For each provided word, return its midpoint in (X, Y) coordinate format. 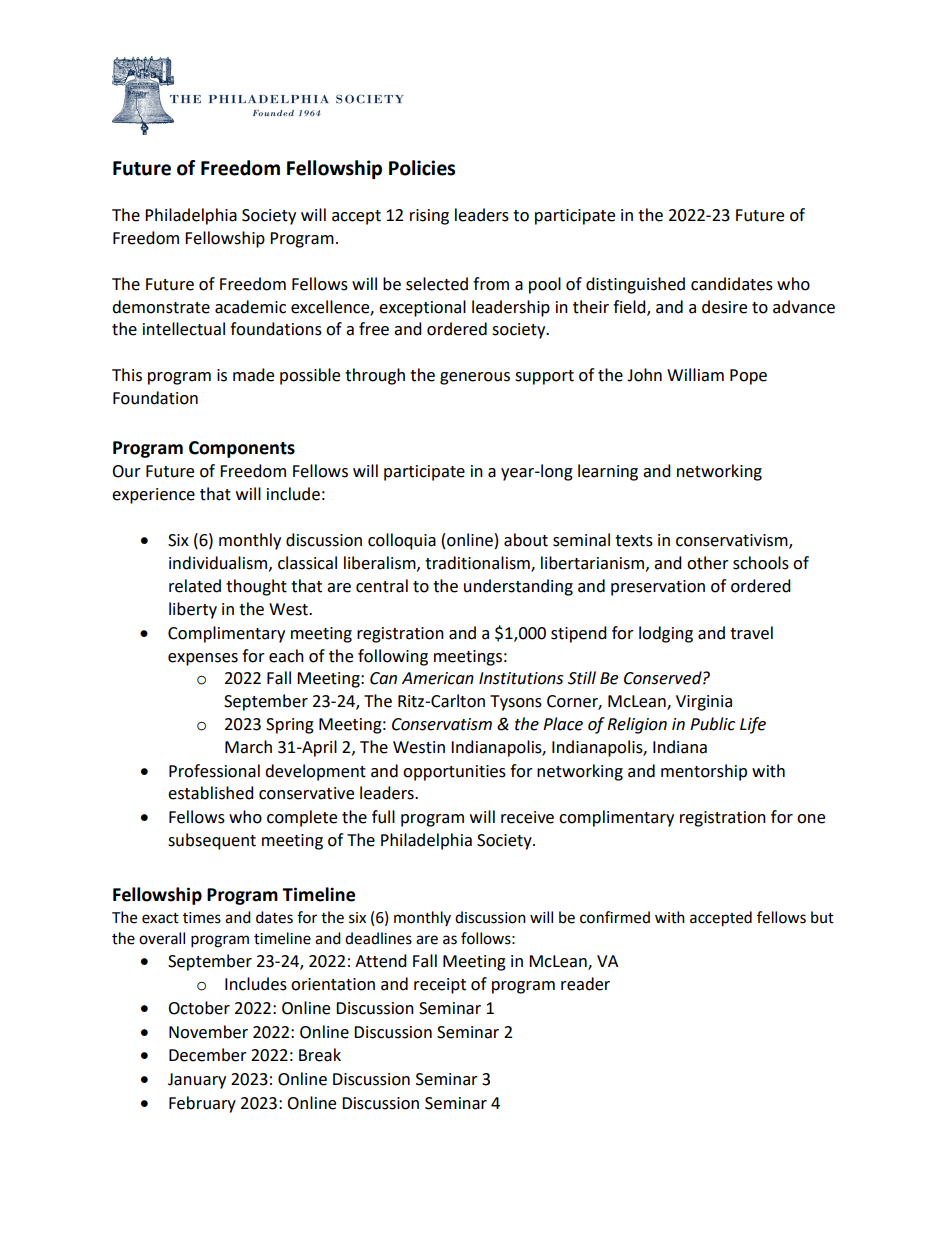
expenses (203, 659)
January (197, 1081)
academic (250, 307)
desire (724, 307)
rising (429, 217)
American (438, 678)
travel (751, 633)
